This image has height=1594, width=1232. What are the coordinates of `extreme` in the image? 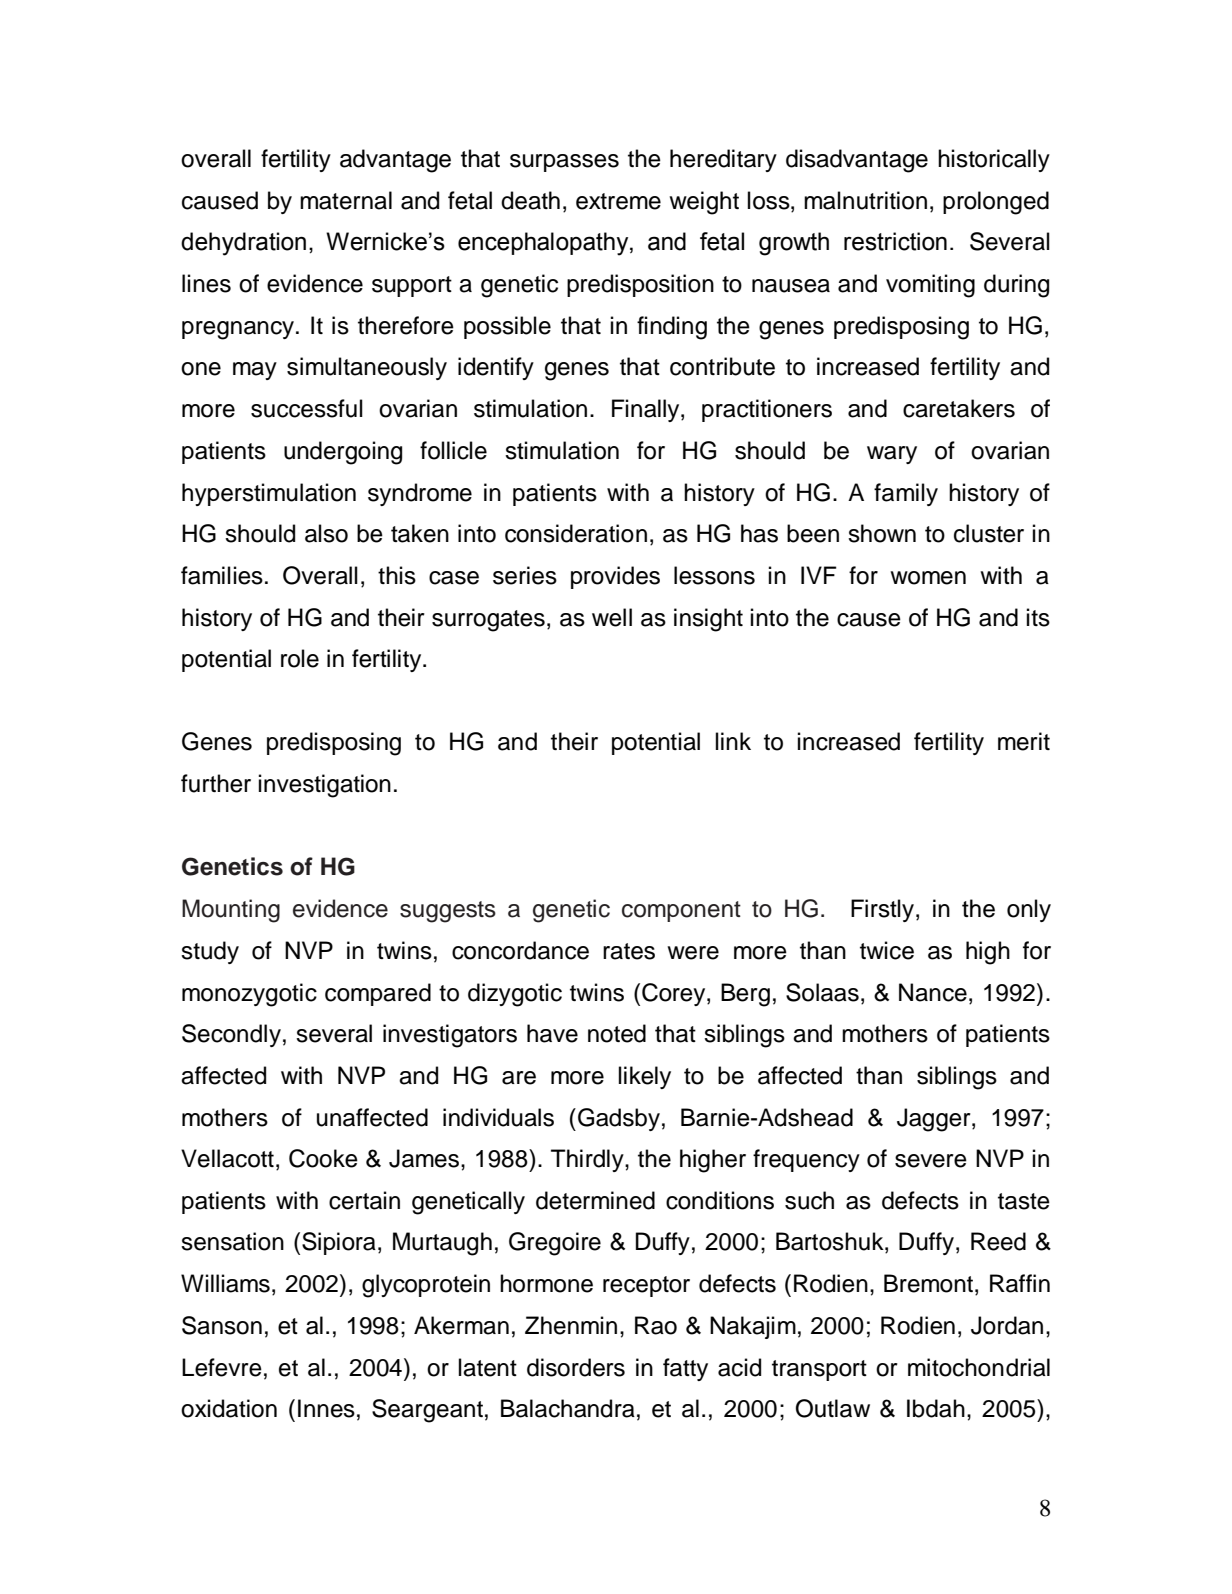 It's located at (618, 201).
